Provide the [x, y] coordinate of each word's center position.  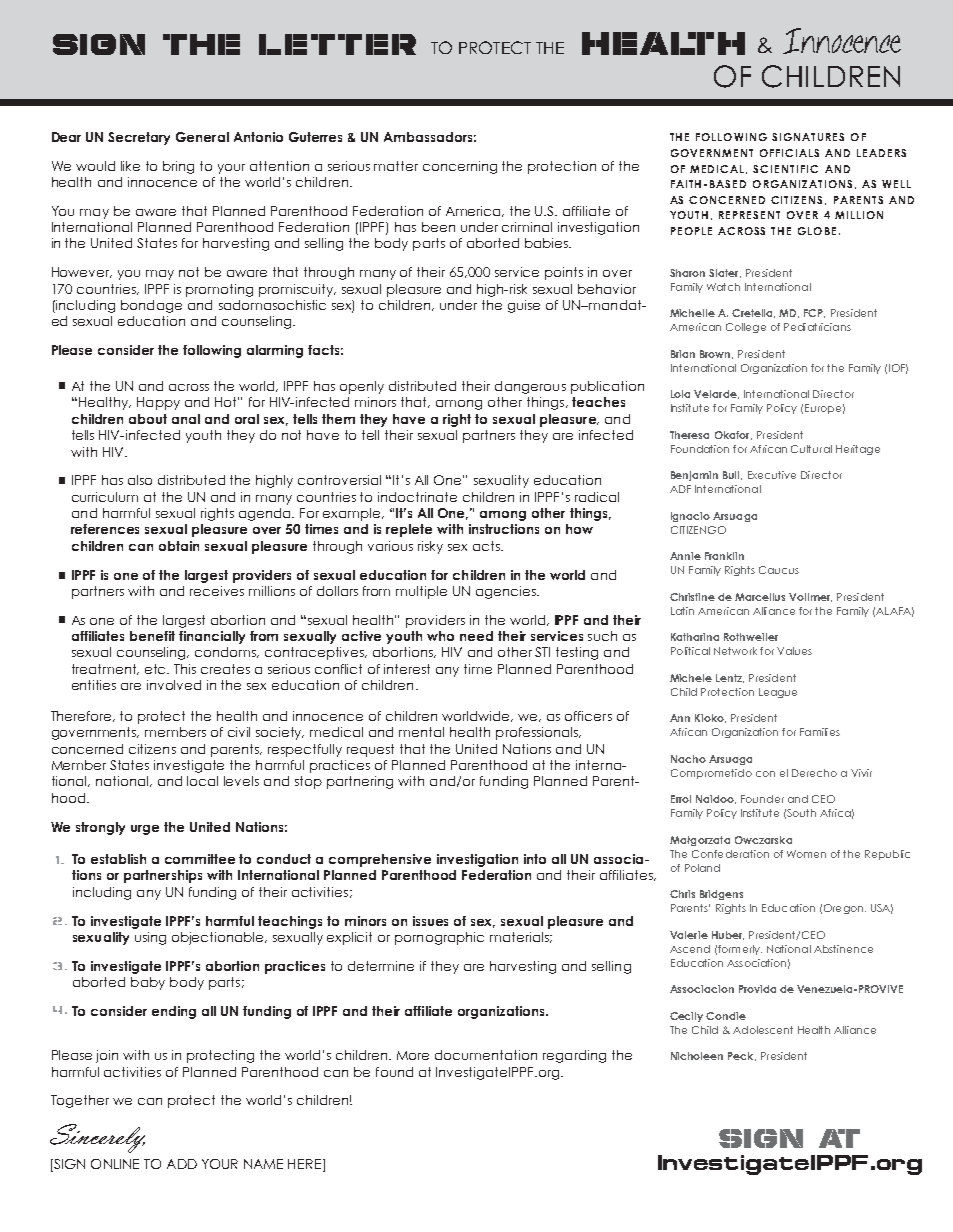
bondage [151, 306]
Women [806, 854]
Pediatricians [817, 327]
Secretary [139, 138]
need [476, 636]
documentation [486, 1055]
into [535, 859]
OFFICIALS [789, 153]
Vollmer [810, 597]
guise [524, 306]
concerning [460, 167]
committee [200, 859]
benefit [152, 636]
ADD [182, 1164]
